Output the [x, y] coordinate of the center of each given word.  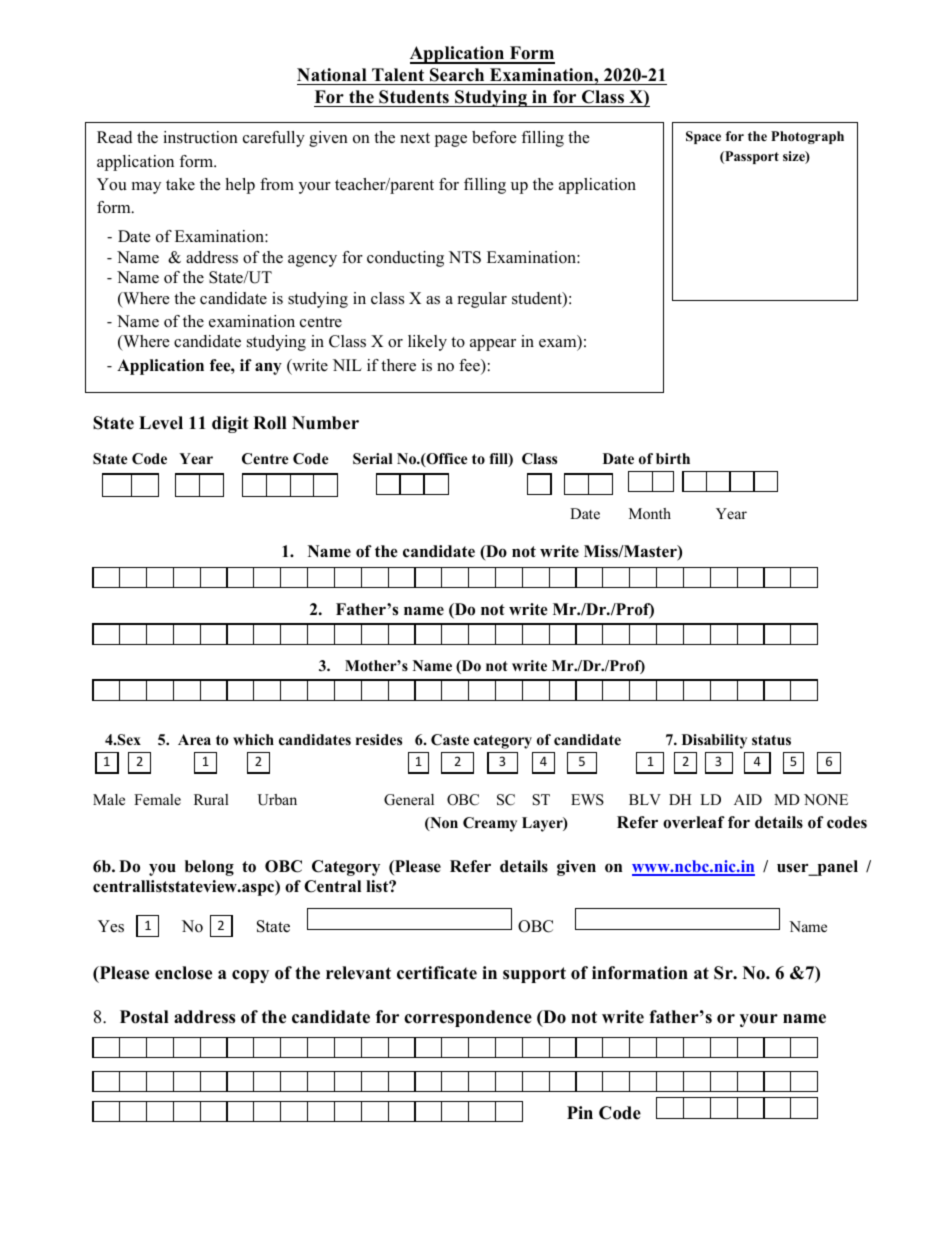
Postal [144, 1017]
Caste [450, 740]
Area [194, 739]
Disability [714, 741]
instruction [200, 137]
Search [457, 75]
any [268, 368]
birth [673, 458]
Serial [372, 458]
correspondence [468, 1018]
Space [703, 137]
